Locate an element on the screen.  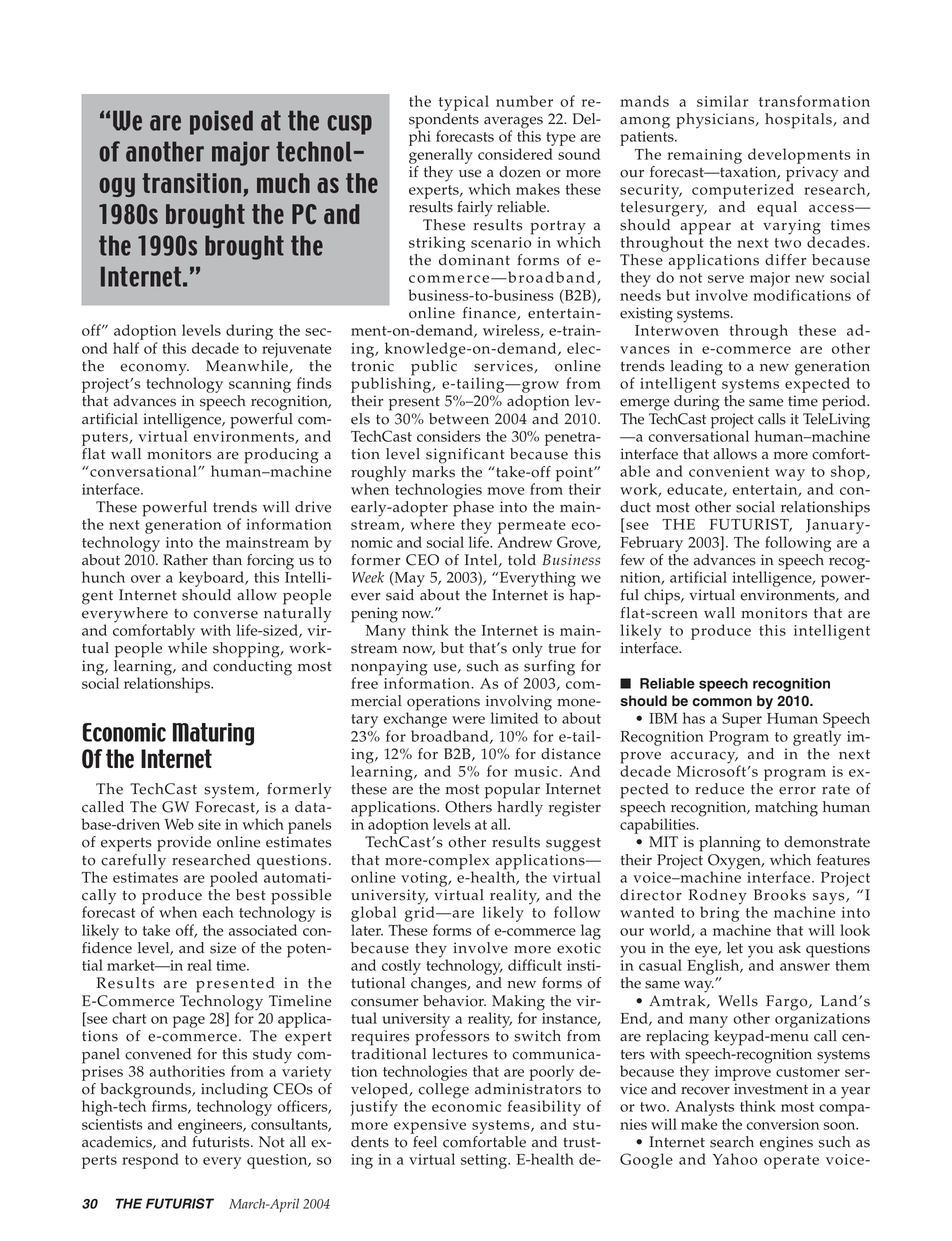
suggest is located at coordinates (573, 844).
